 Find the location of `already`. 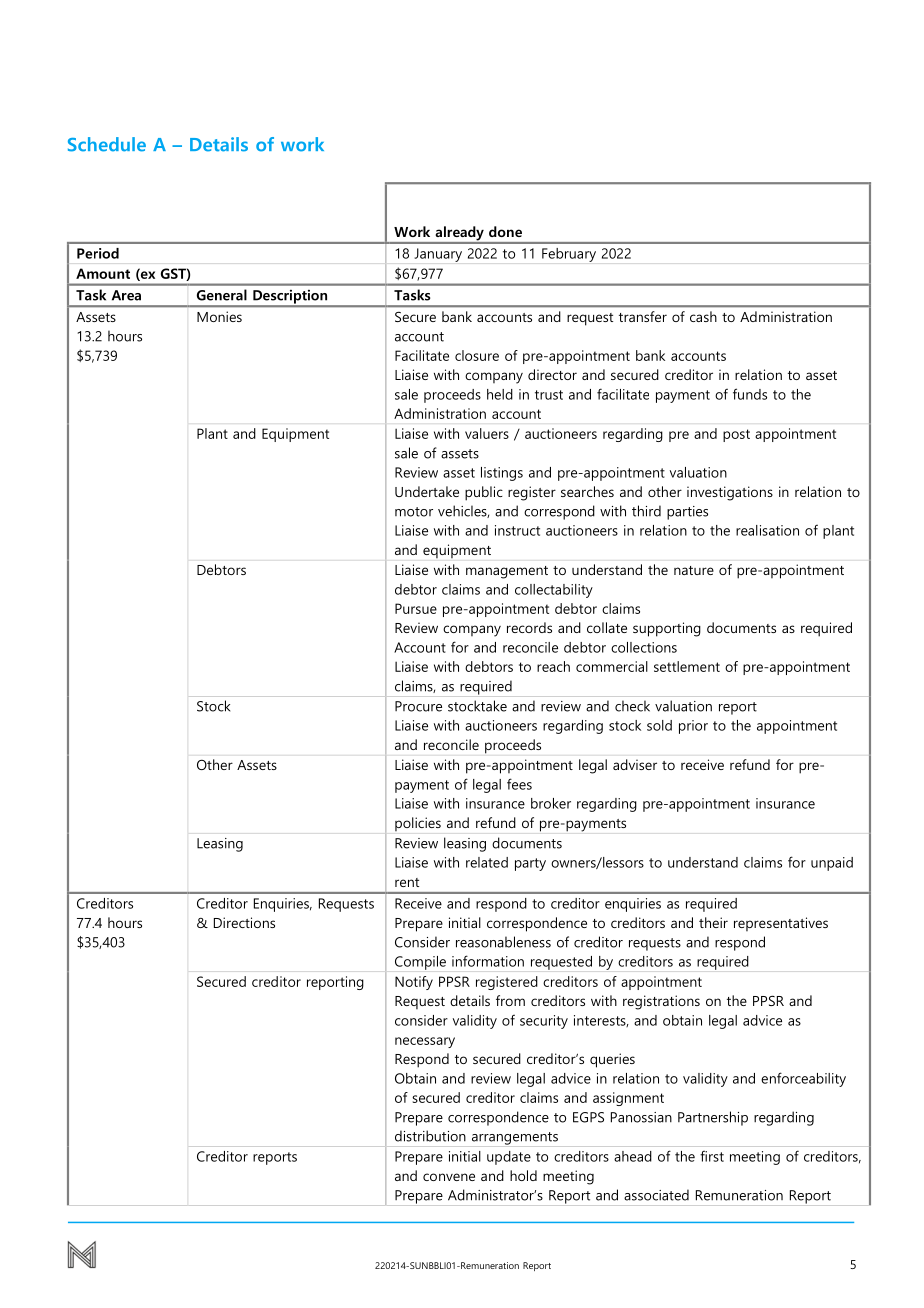

already is located at coordinates (459, 234).
